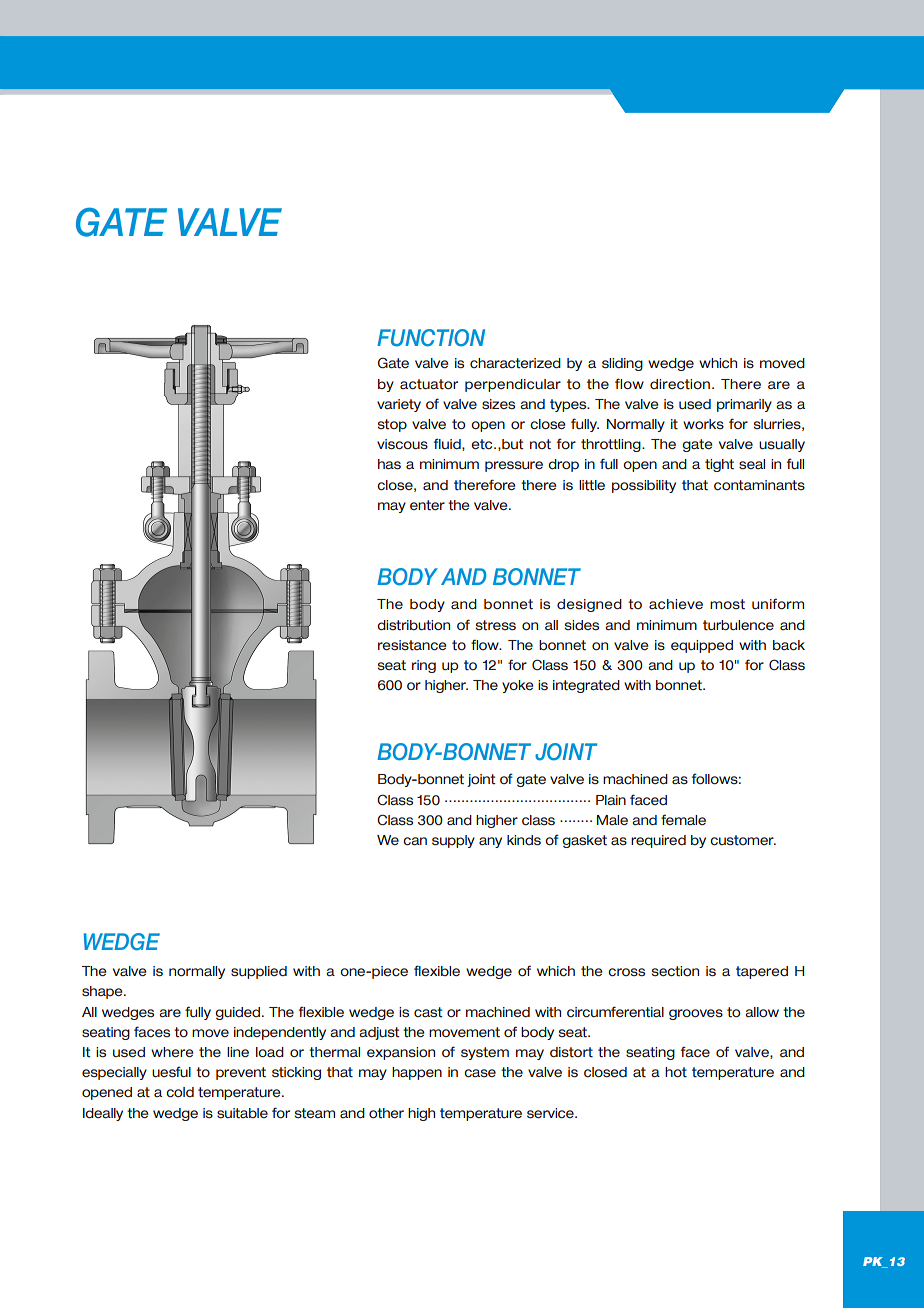 This screenshot has height=1308, width=924. Describe the element at coordinates (676, 1072) in the screenshot. I see `hot` at that location.
